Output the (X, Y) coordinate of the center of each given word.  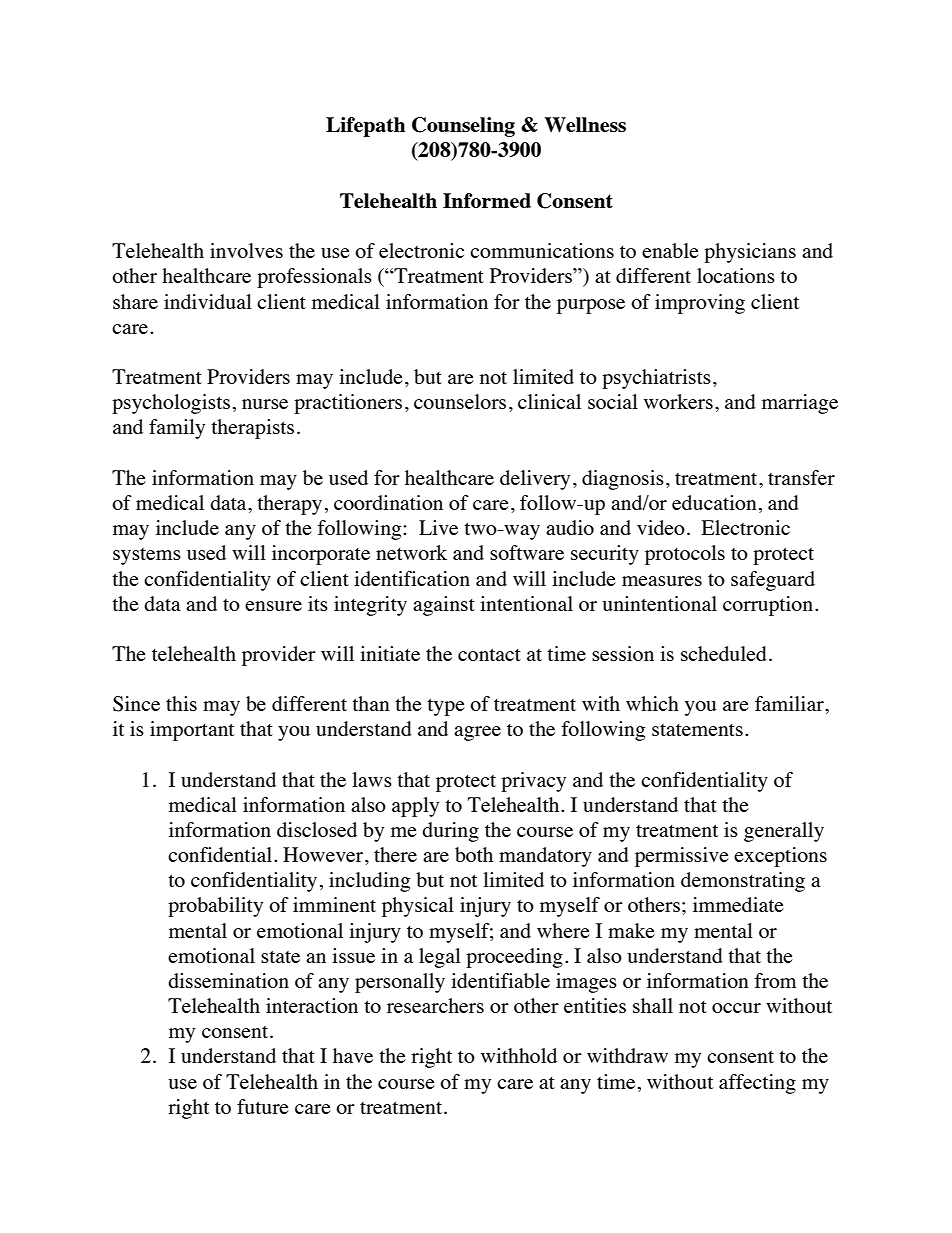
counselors (460, 401)
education (714, 502)
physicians (750, 253)
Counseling (463, 127)
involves (246, 250)
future (263, 1106)
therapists (252, 429)
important (192, 731)
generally (784, 832)
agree (477, 733)
